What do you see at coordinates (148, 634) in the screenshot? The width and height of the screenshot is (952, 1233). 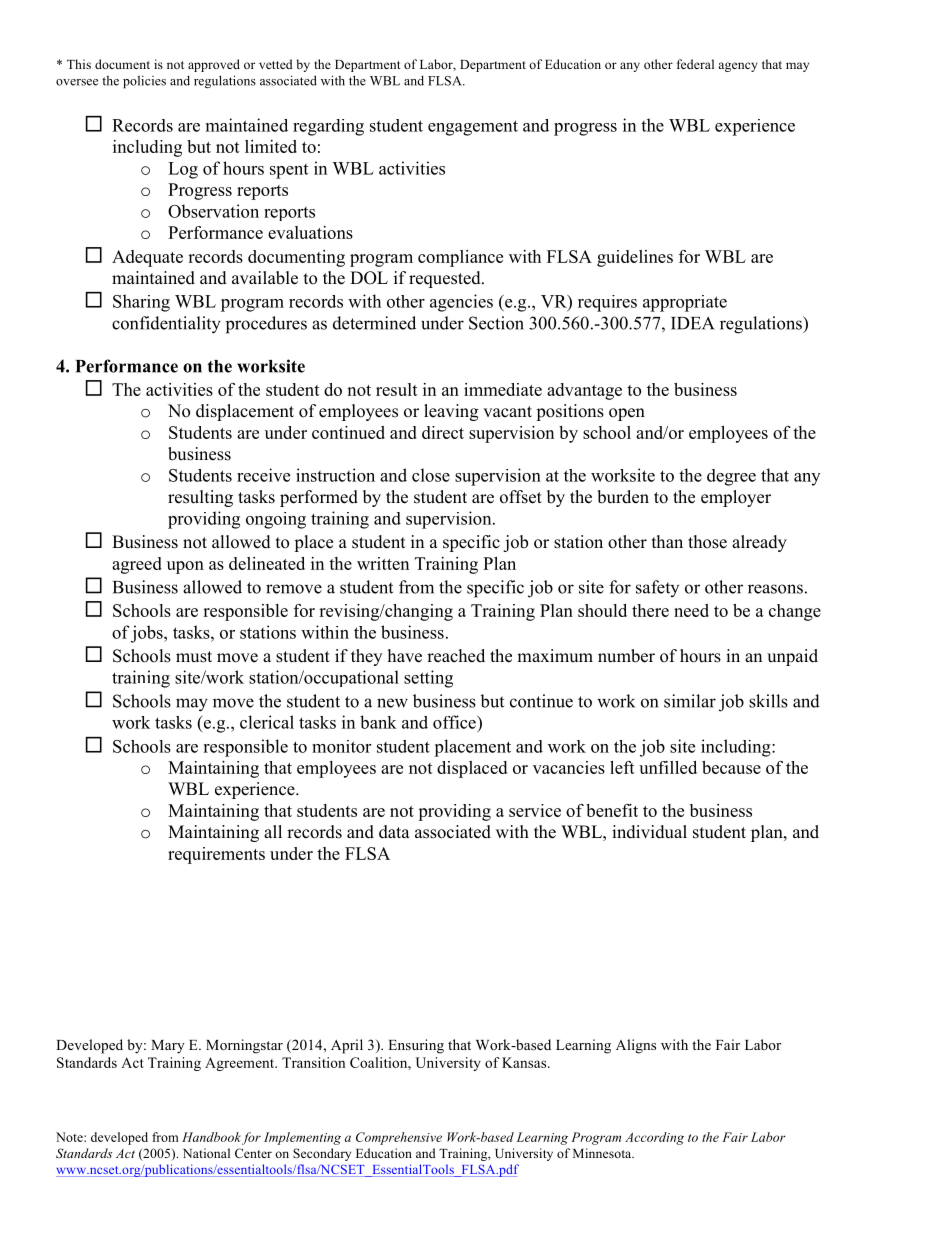 I see `jobs` at bounding box center [148, 634].
